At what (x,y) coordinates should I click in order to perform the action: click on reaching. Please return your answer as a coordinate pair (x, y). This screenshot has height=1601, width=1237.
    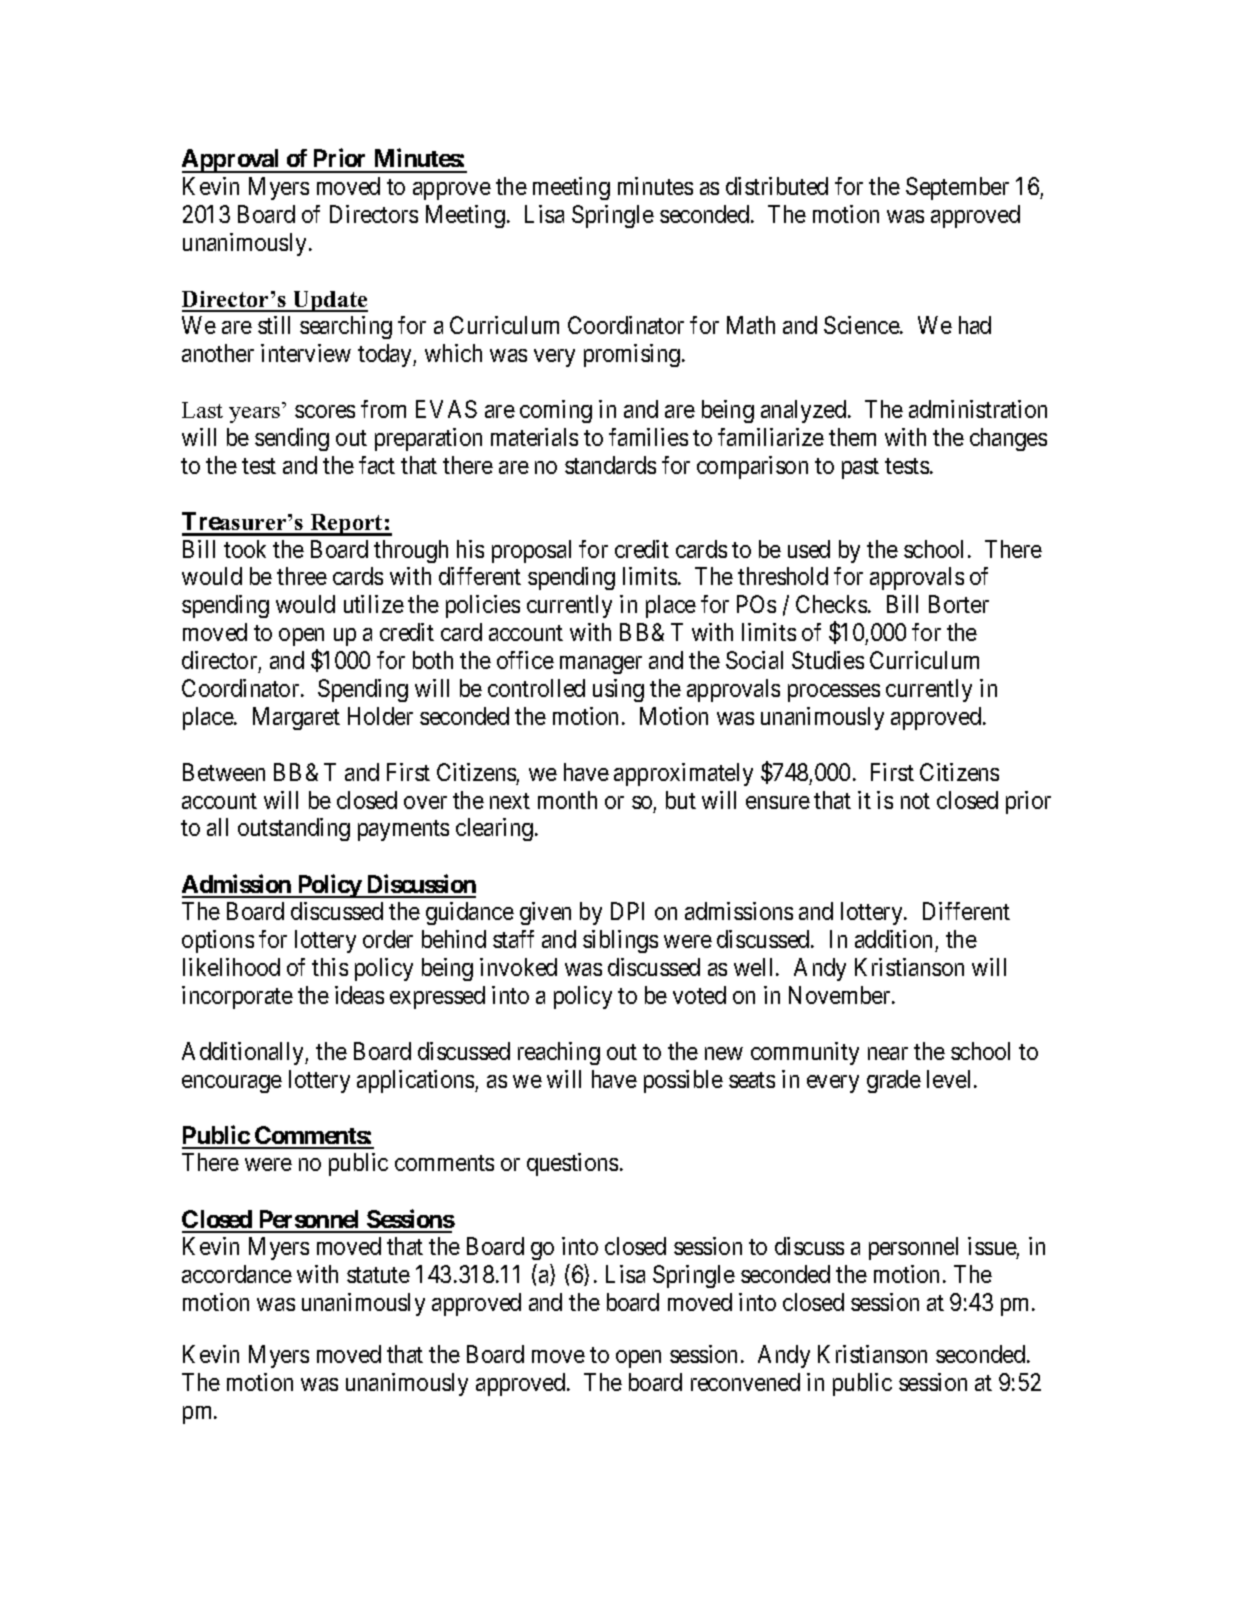
    Looking at the image, I should click on (559, 1053).
